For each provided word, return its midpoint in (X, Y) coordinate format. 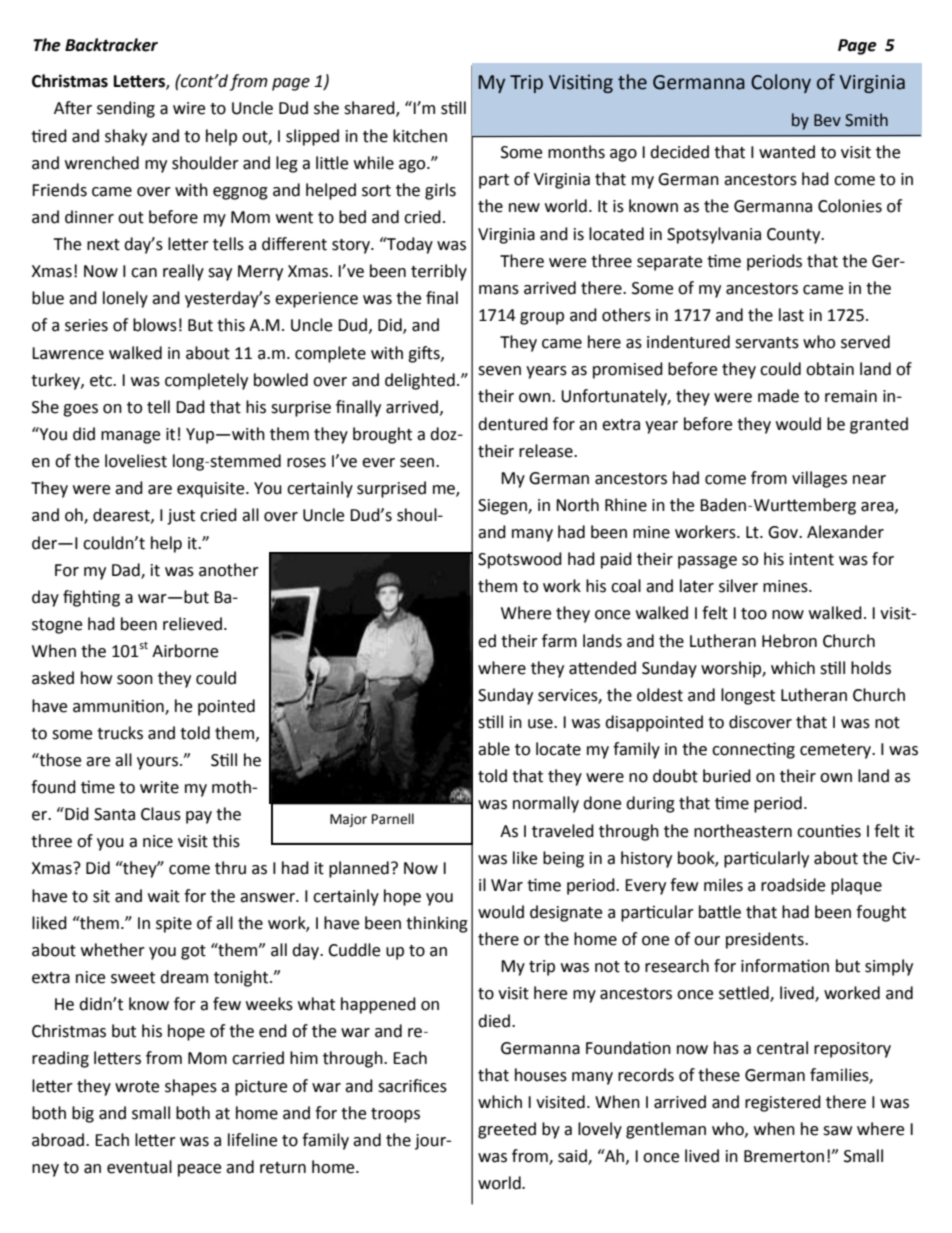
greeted (507, 1130)
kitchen (420, 136)
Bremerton (784, 1156)
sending (126, 109)
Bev (827, 120)
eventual (139, 1167)
